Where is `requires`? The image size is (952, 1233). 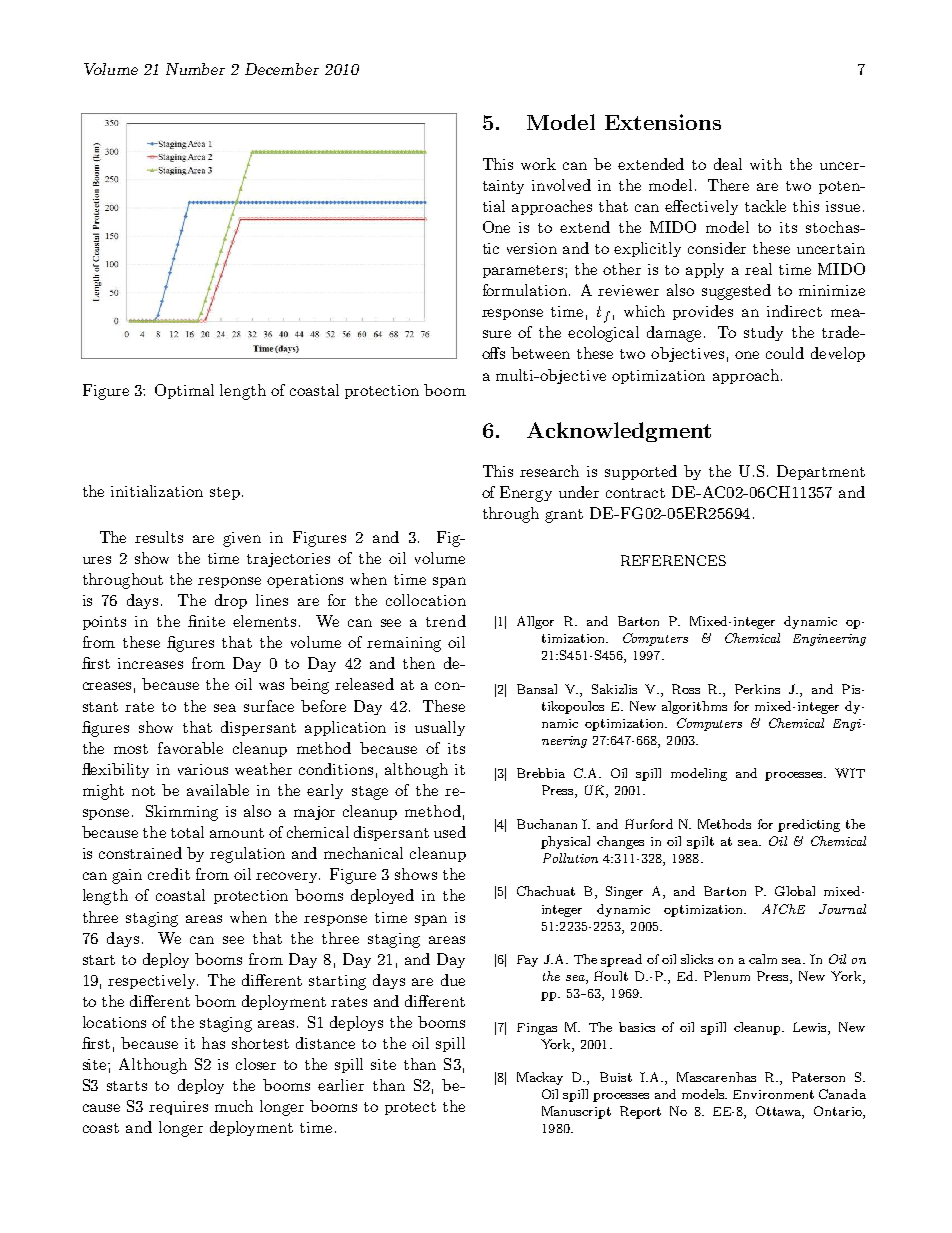
requires is located at coordinates (178, 1108).
